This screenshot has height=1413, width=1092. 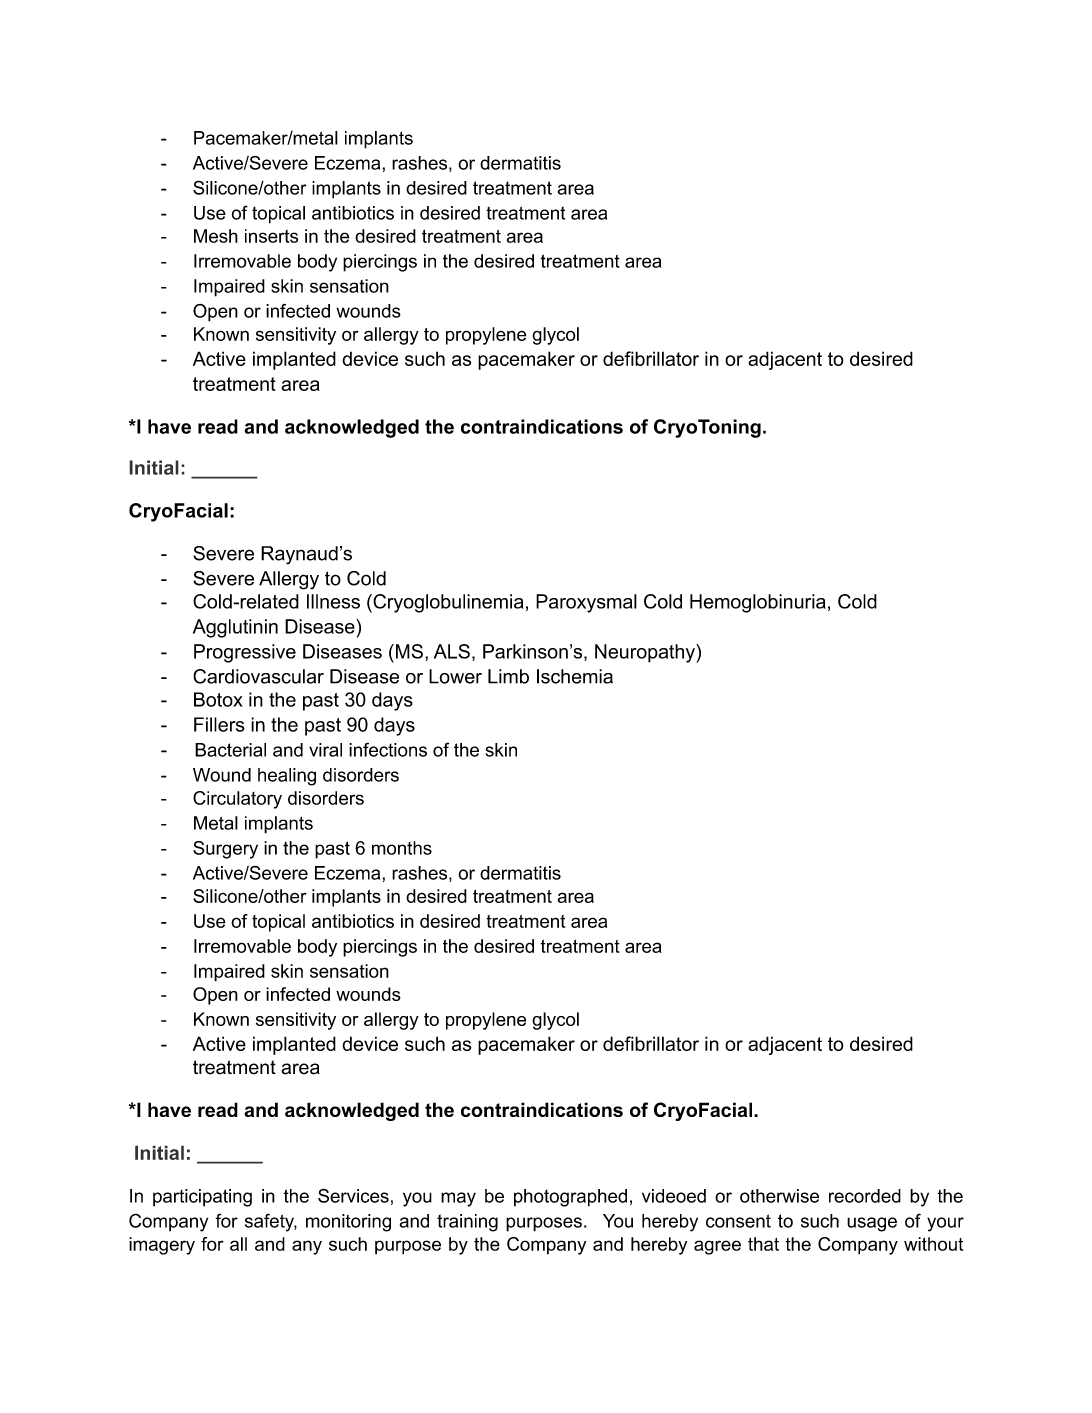 I want to click on Ischemia, so click(x=575, y=676).
